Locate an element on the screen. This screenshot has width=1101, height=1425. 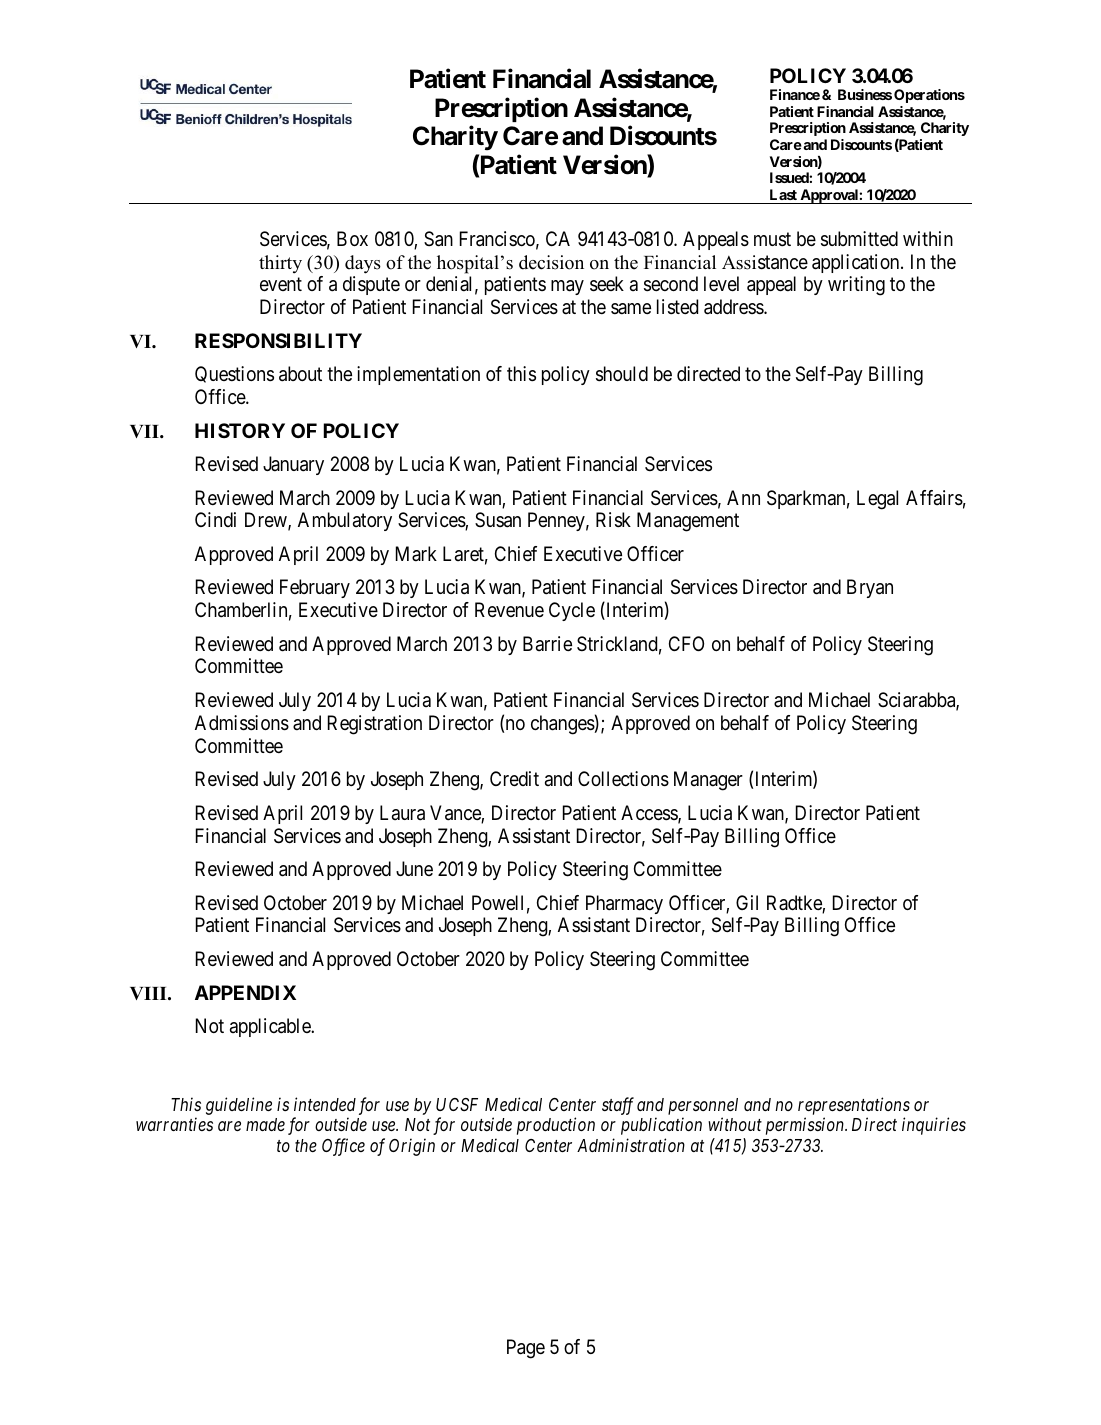
made is located at coordinates (265, 1124).
